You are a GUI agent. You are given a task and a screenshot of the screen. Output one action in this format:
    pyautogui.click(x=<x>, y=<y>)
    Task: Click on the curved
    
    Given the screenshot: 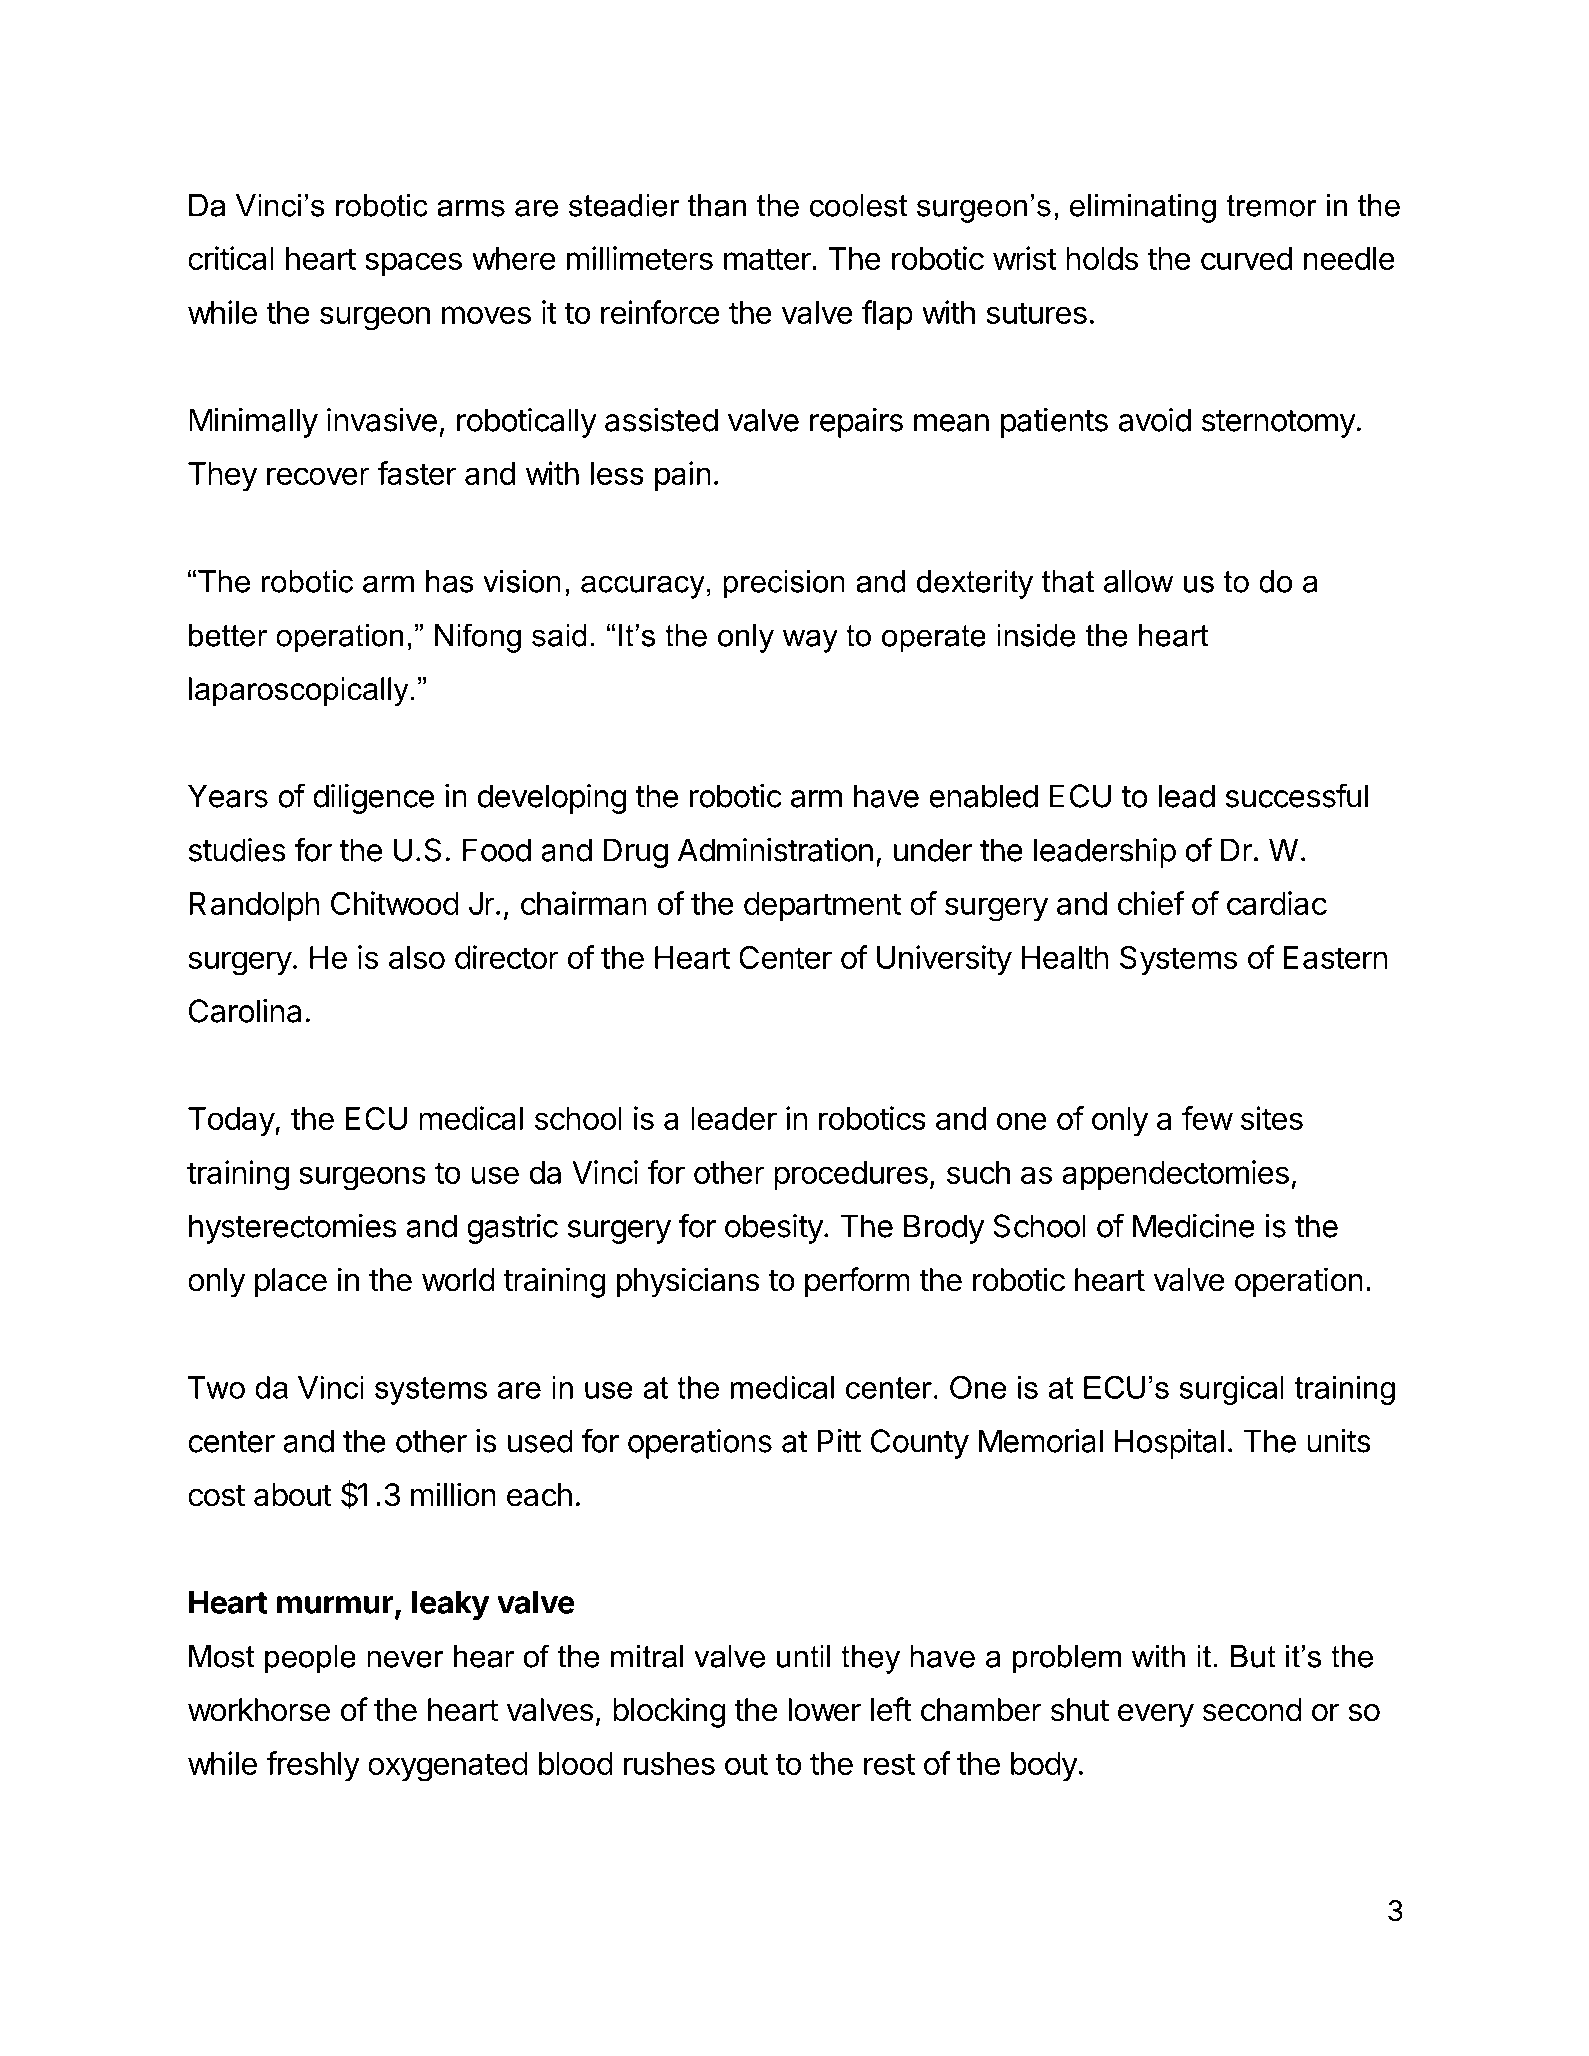 What is the action you would take?
    pyautogui.click(x=1246, y=258)
